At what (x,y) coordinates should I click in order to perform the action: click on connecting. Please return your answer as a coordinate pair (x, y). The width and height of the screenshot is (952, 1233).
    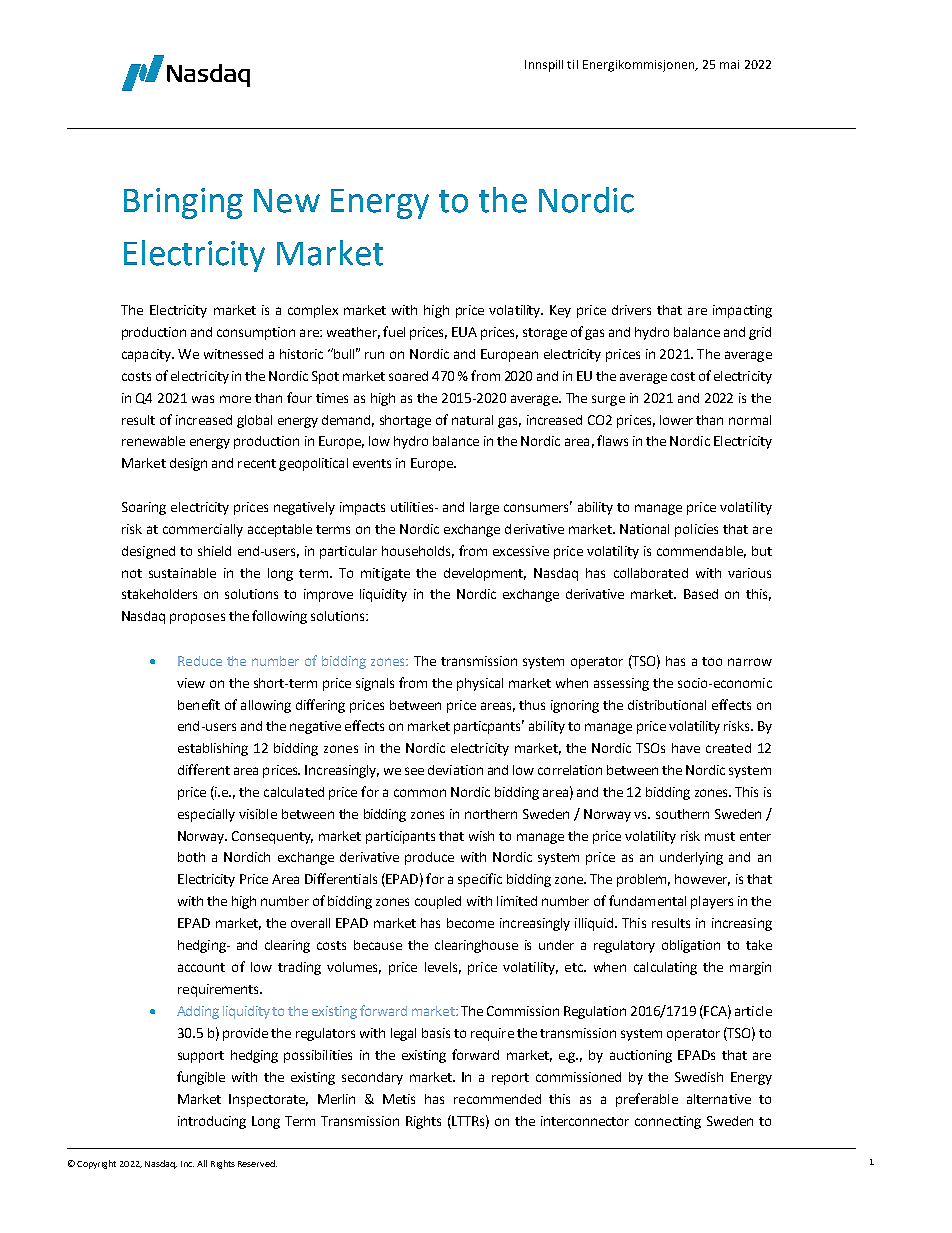
    Looking at the image, I should click on (668, 1122).
